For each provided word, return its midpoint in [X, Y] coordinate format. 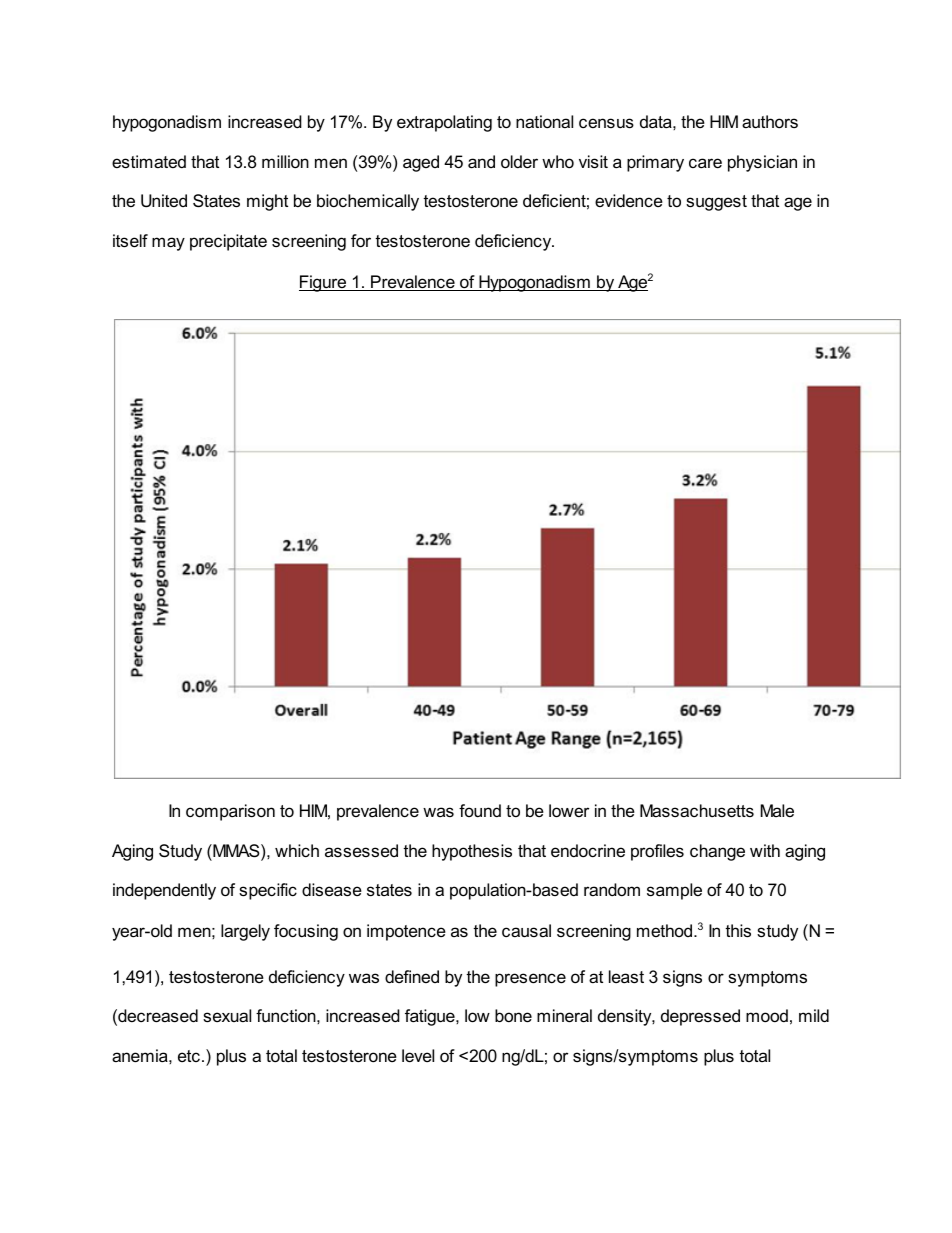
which [297, 850]
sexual [227, 1016]
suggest [716, 203]
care [705, 163]
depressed [700, 1017]
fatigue [431, 1017]
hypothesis [472, 852]
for [361, 241]
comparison [230, 812]
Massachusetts [697, 811]
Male [777, 810]
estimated [149, 161]
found [480, 810]
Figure [324, 283]
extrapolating [444, 123]
